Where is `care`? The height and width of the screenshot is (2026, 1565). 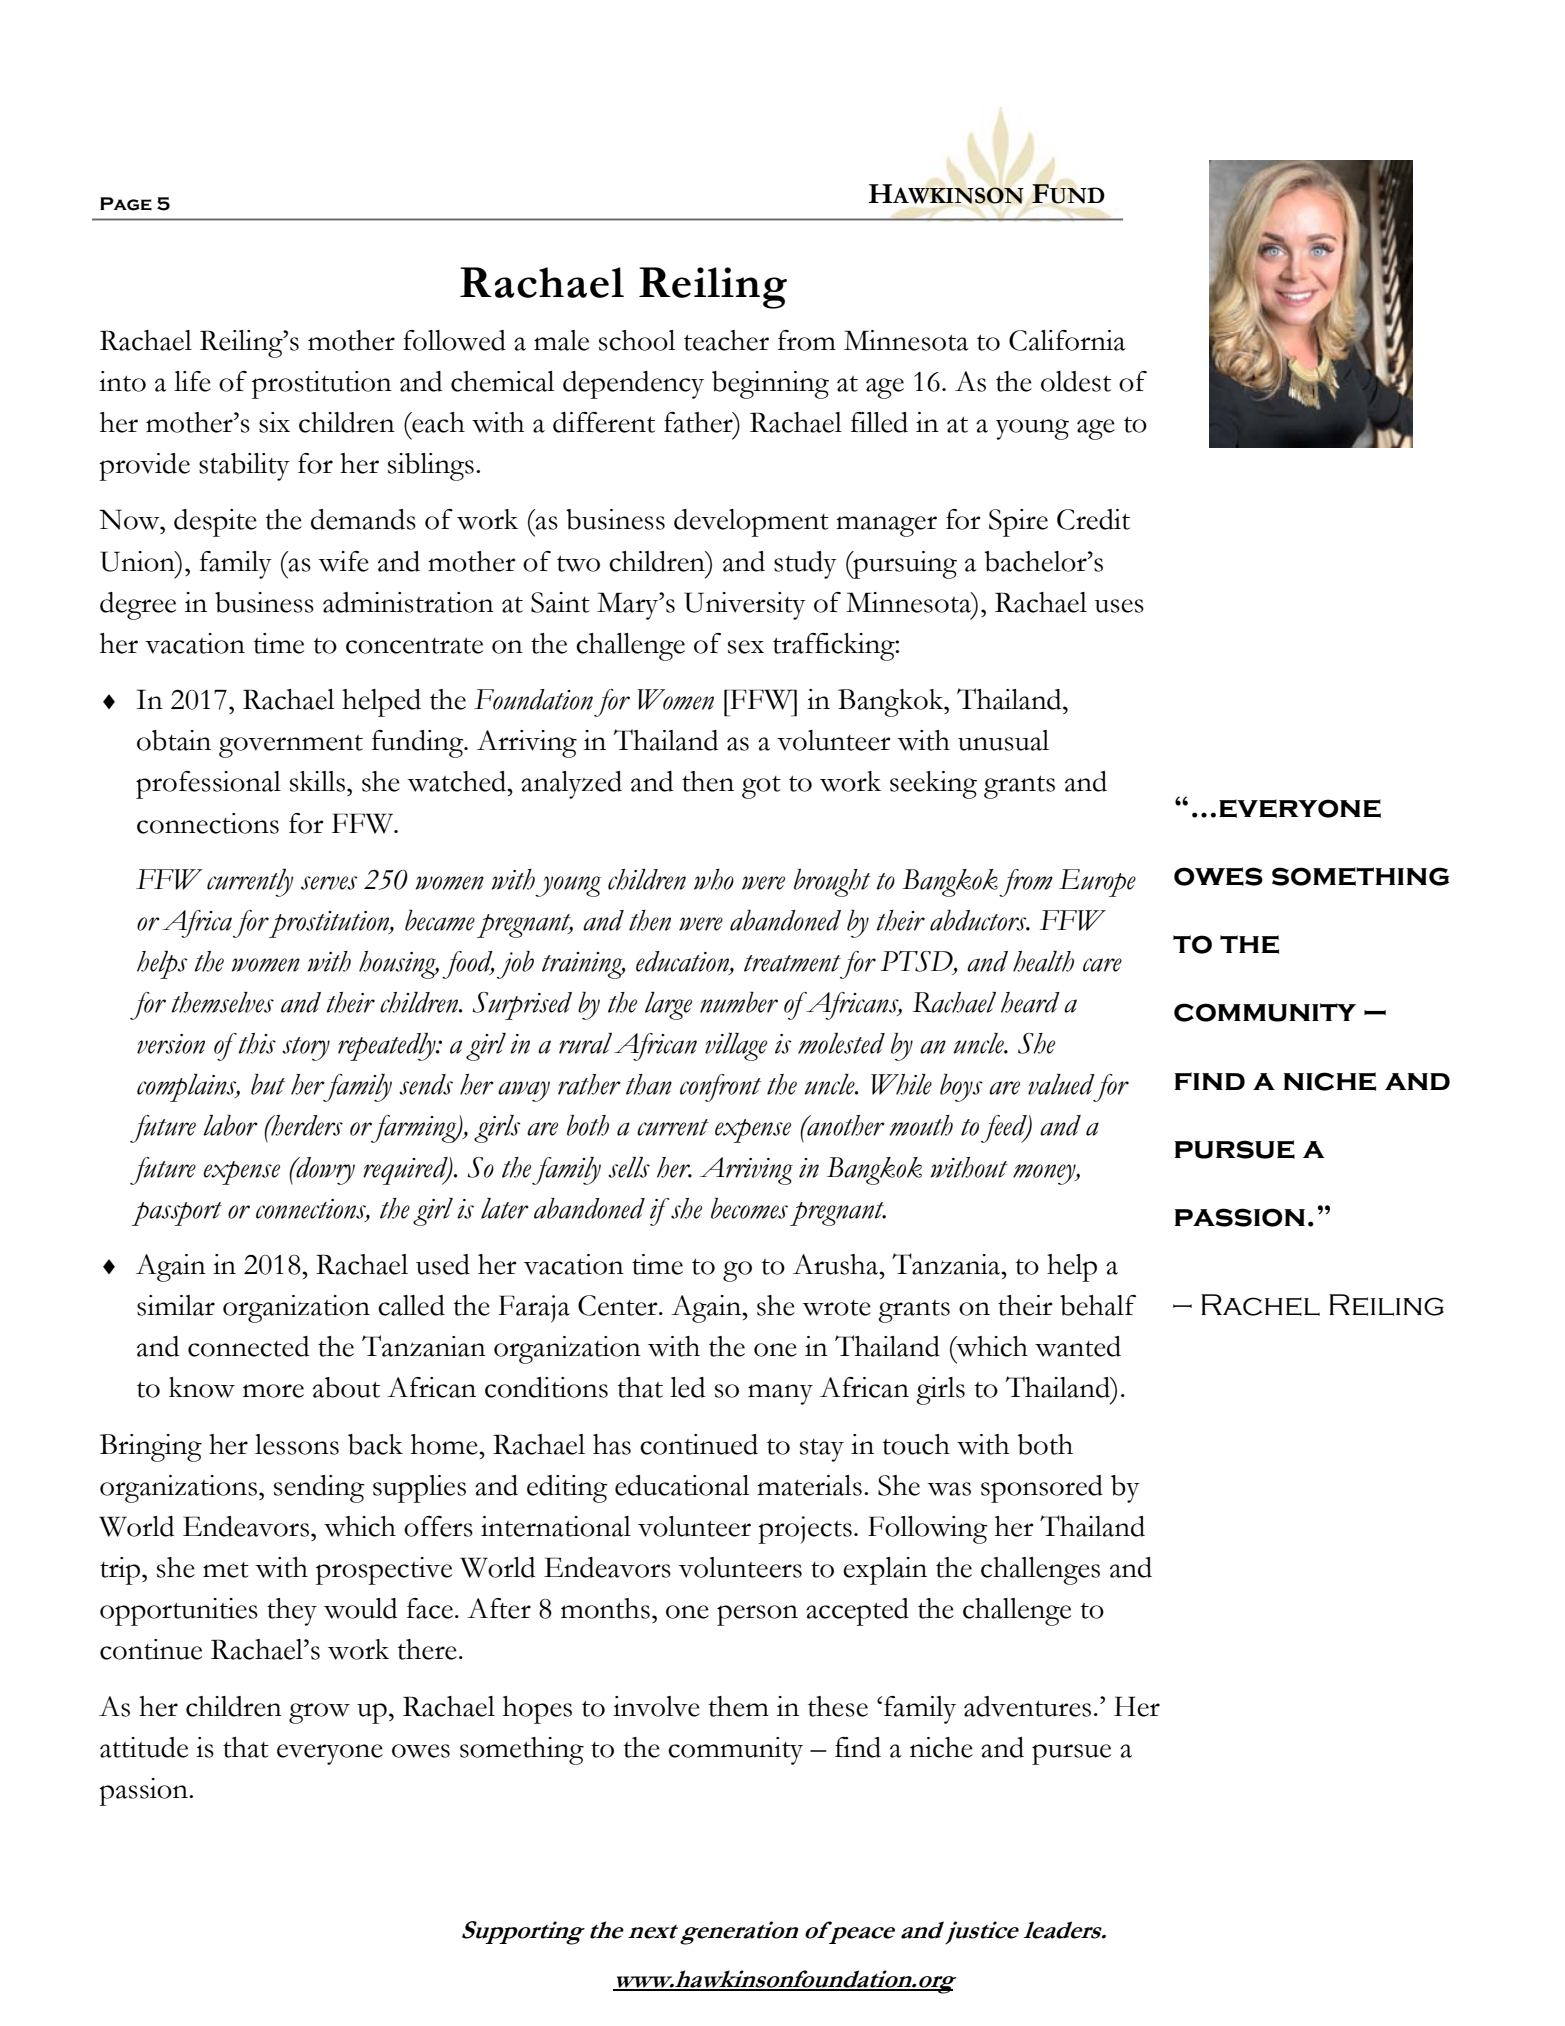
care is located at coordinates (1102, 965).
